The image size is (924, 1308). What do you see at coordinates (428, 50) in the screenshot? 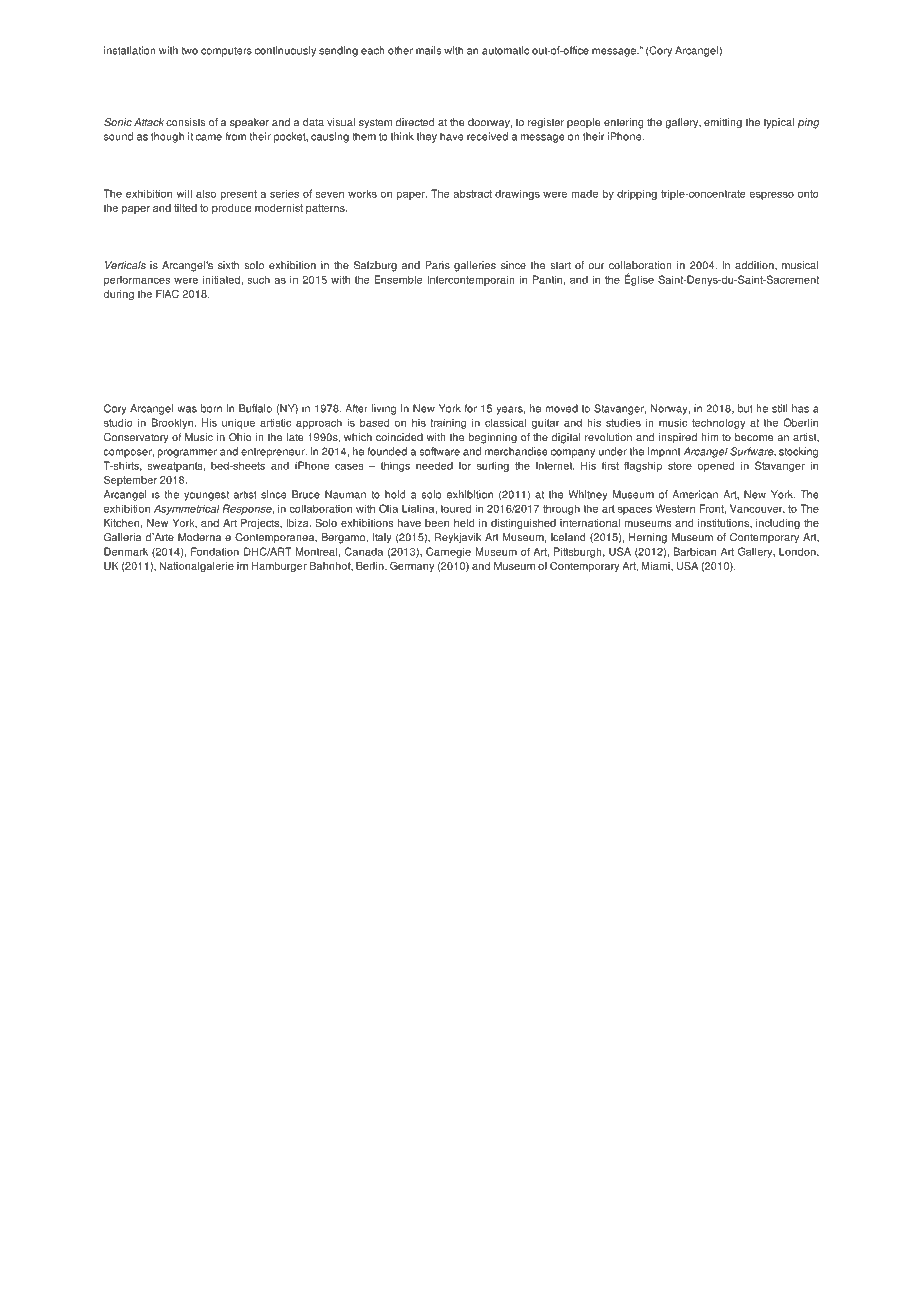
I see `mails` at bounding box center [428, 50].
